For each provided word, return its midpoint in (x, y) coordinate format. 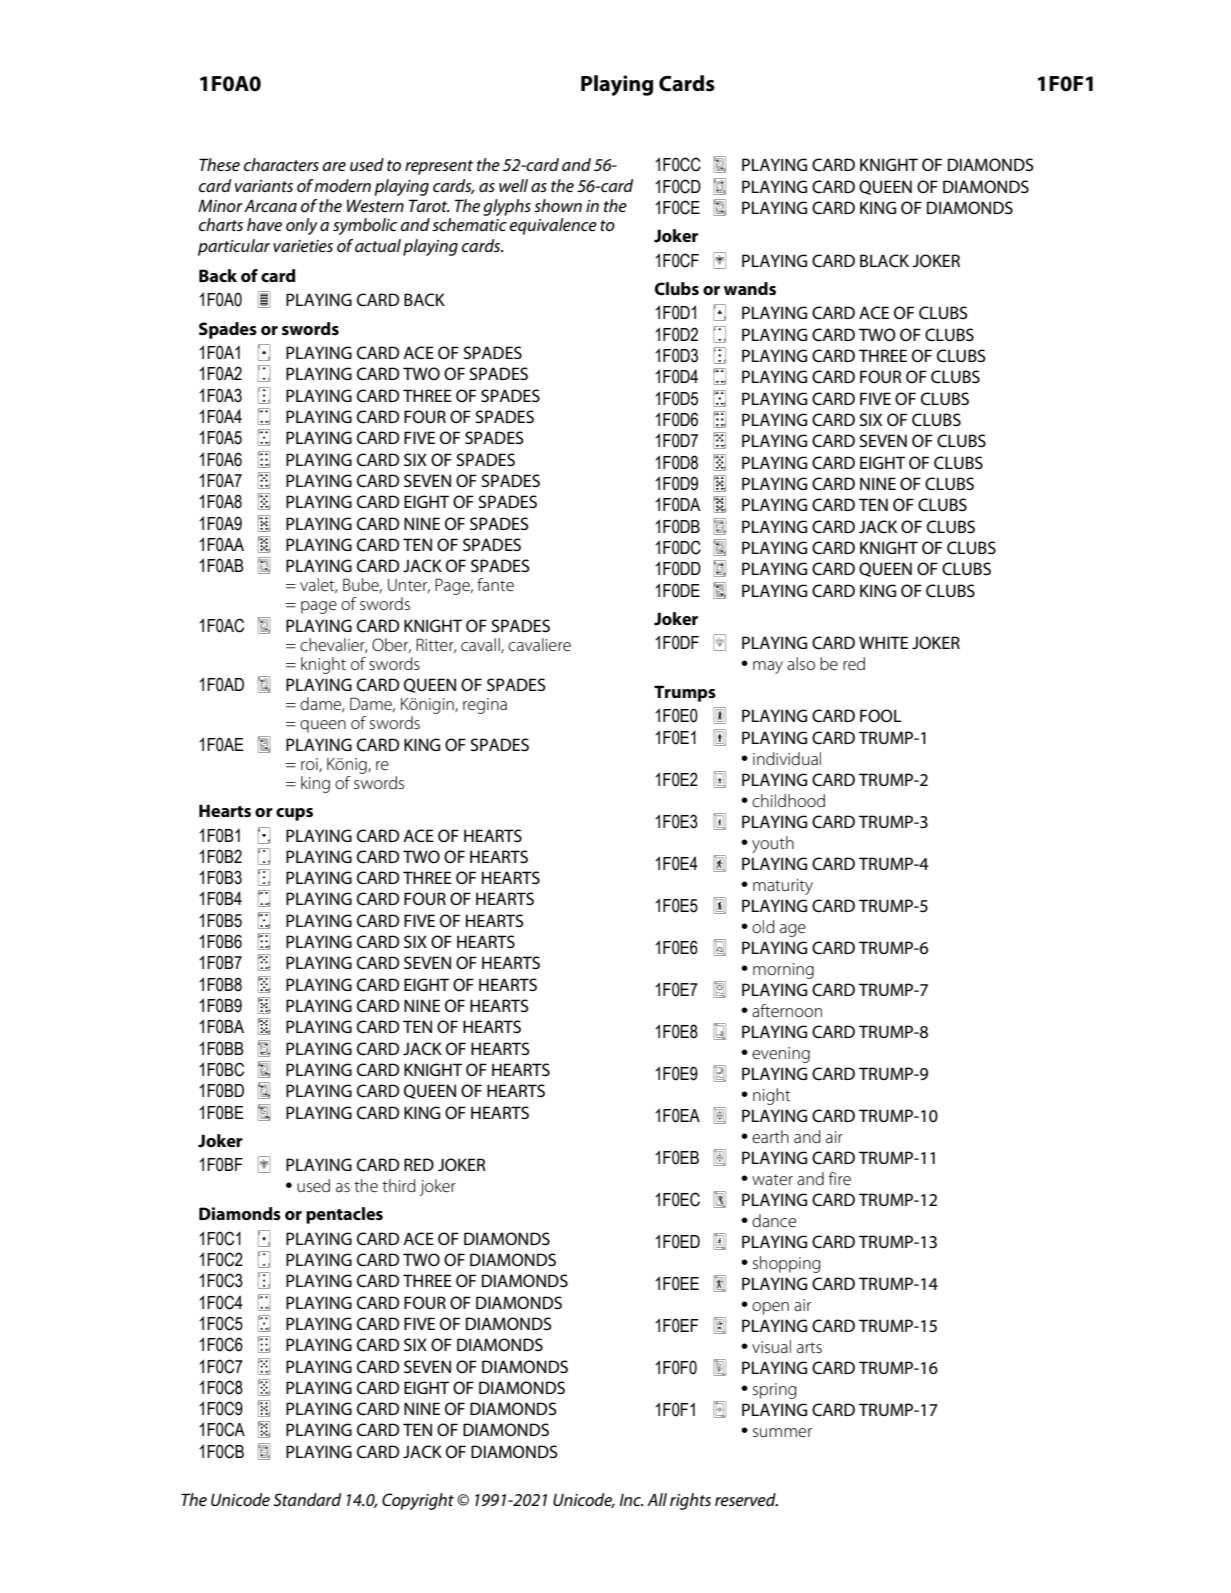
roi (310, 765)
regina (485, 706)
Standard (307, 1500)
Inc (631, 1500)
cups (294, 814)
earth (770, 1136)
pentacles (344, 1215)
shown (558, 205)
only (302, 226)
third (399, 1185)
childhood (788, 800)
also (801, 663)
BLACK (884, 261)
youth (773, 844)
